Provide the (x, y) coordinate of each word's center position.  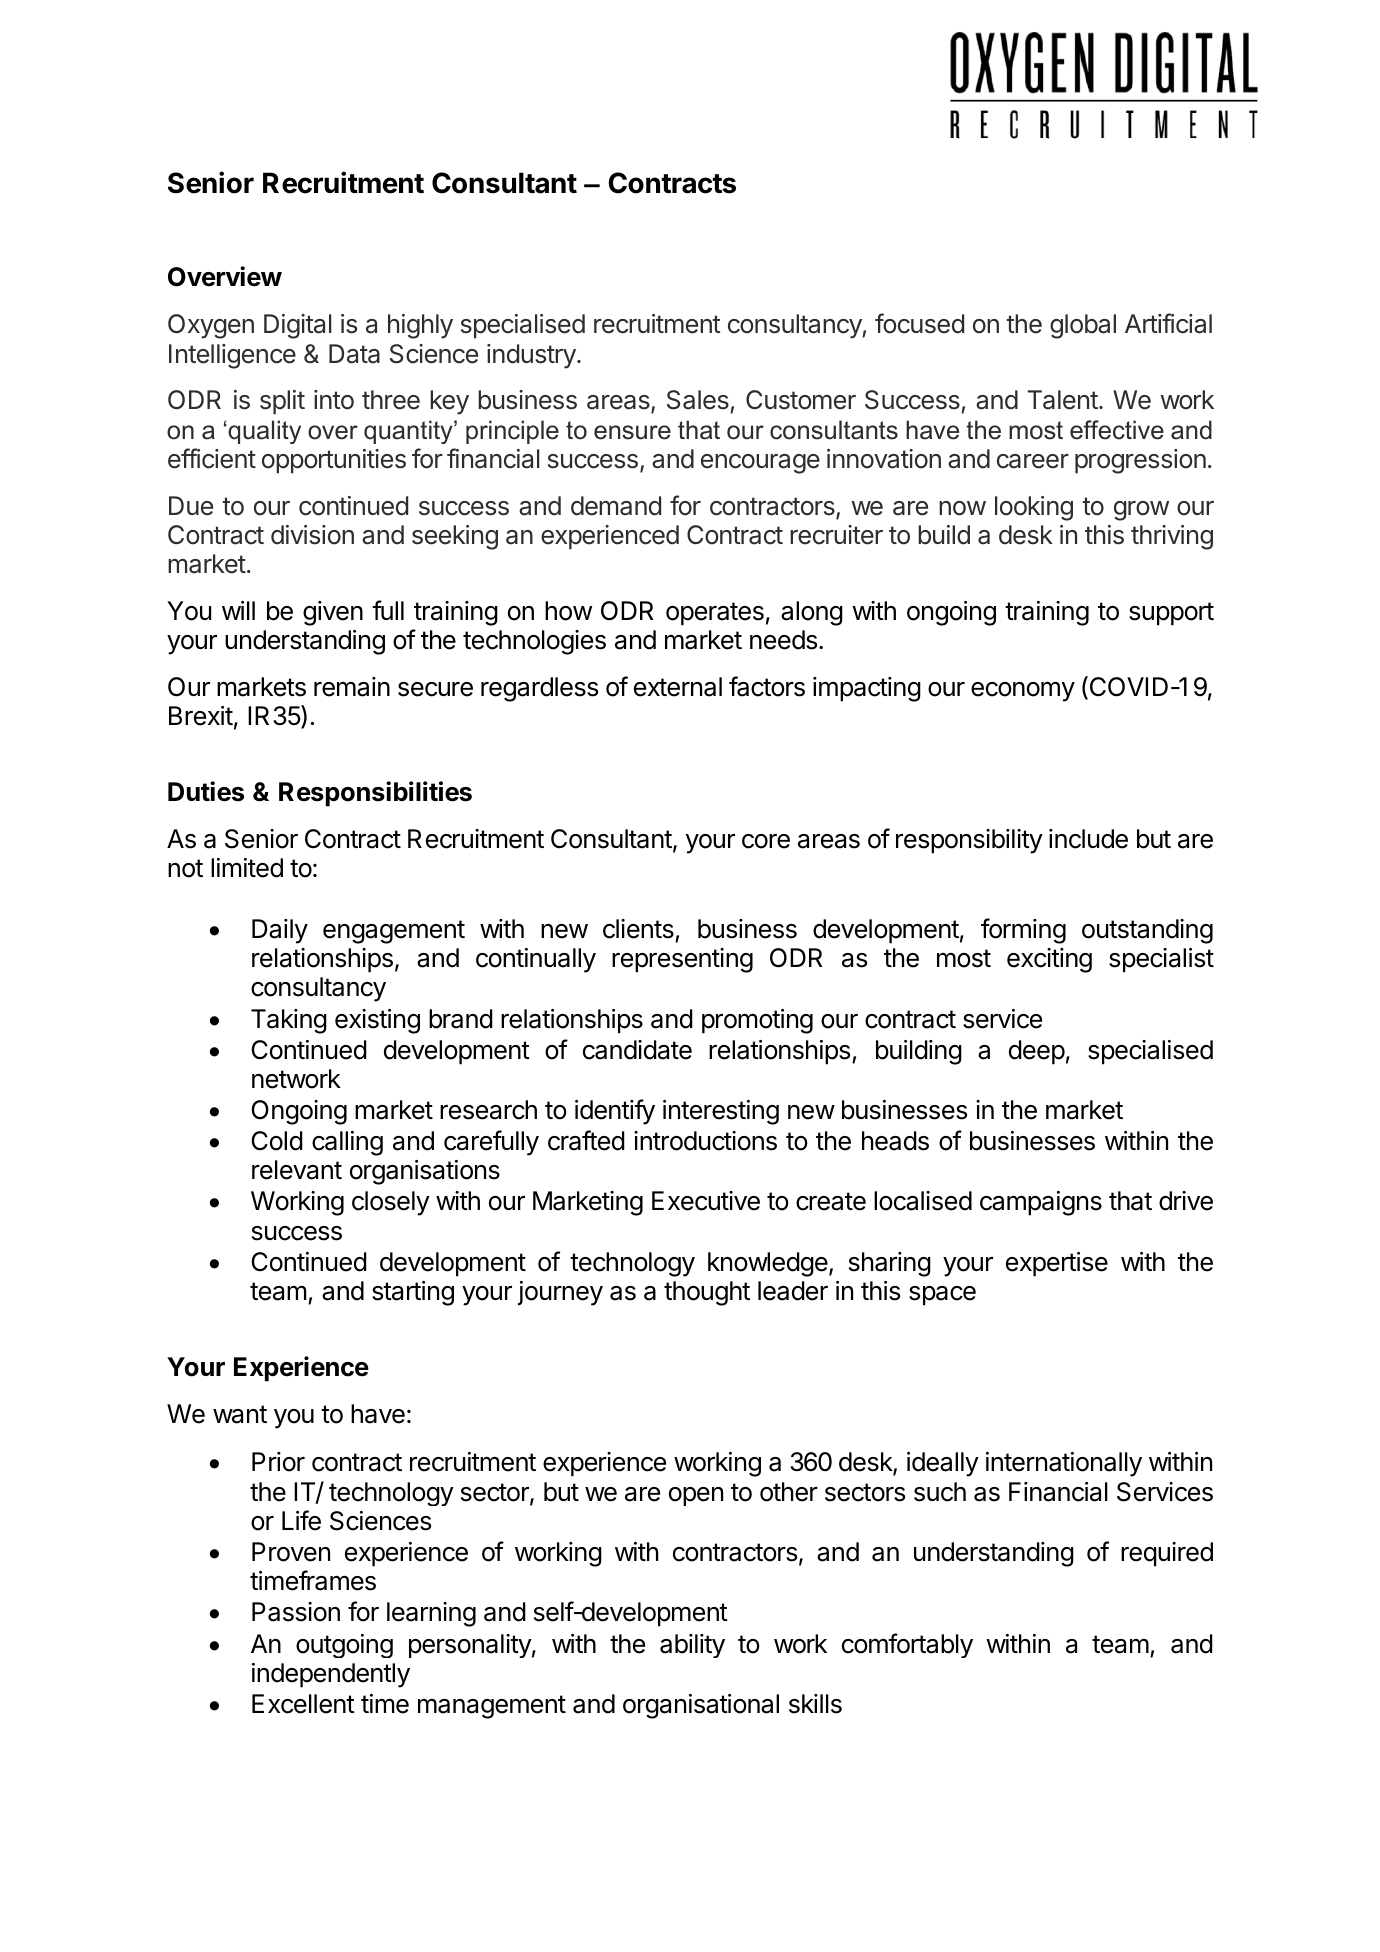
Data (354, 354)
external (678, 687)
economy (1023, 691)
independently (331, 1675)
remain (352, 687)
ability (692, 1646)
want (240, 1414)
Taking (289, 1021)
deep (1037, 1052)
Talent (1062, 400)
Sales (699, 401)
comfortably (907, 1645)
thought (707, 1293)
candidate (637, 1050)
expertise (1057, 1264)
